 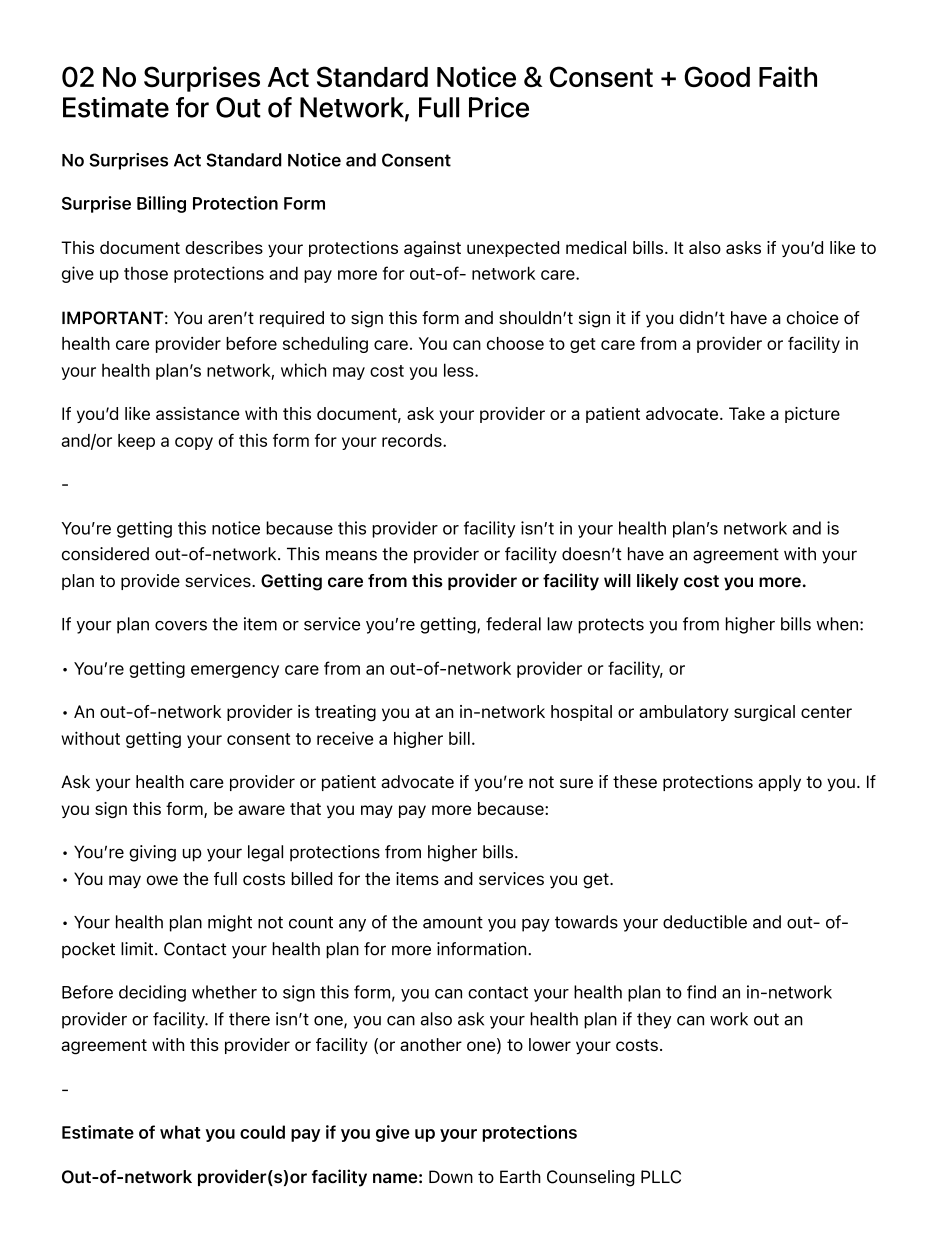 What do you see at coordinates (224, 247) in the document?
I see `describes` at bounding box center [224, 247].
